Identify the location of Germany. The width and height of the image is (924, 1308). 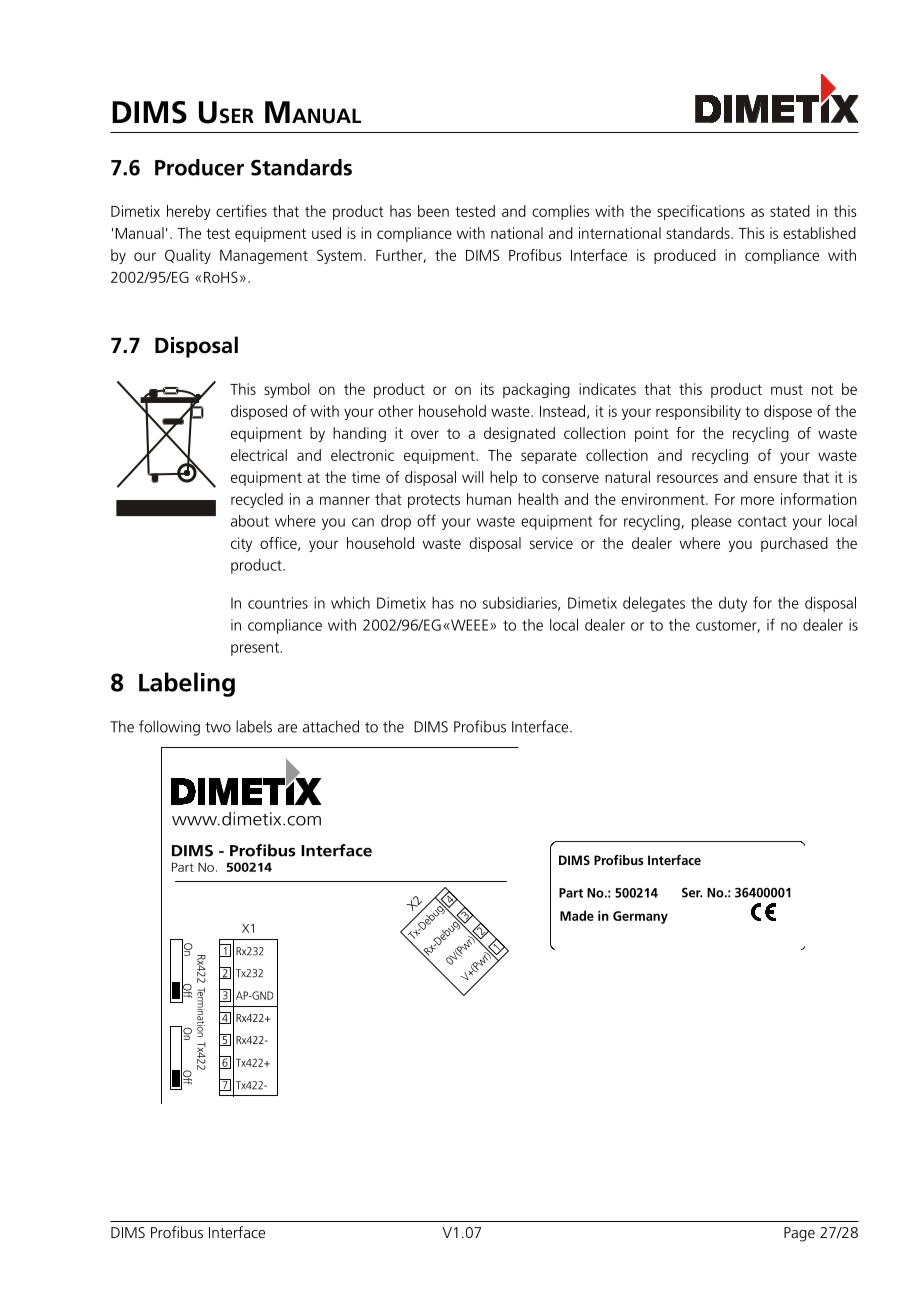
(640, 917).
